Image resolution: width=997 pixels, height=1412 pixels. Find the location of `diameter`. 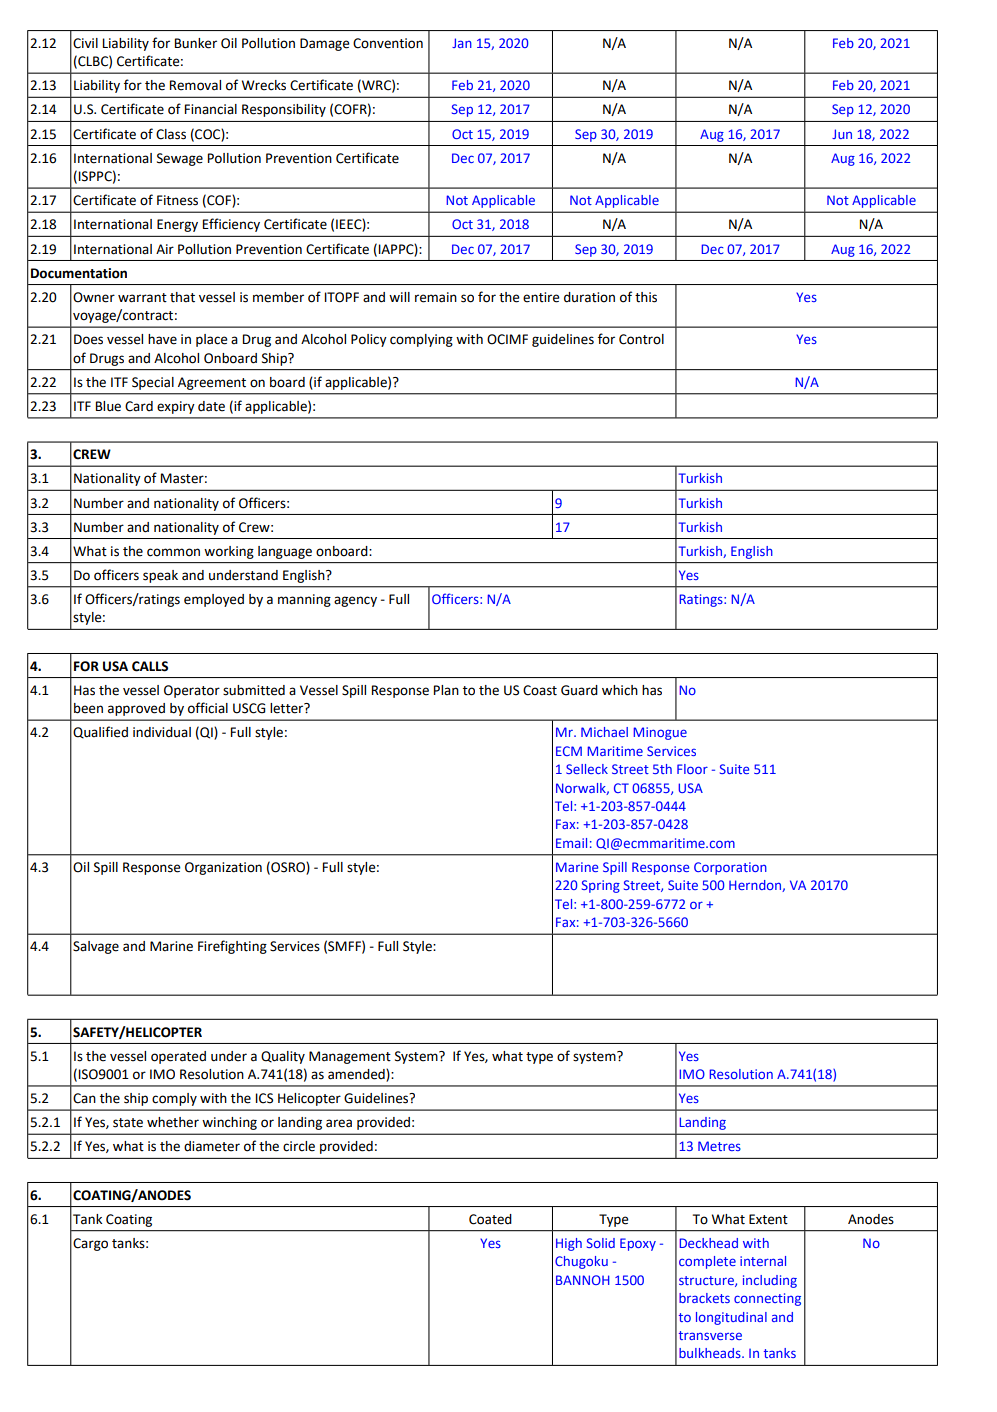

diameter is located at coordinates (212, 1146).
